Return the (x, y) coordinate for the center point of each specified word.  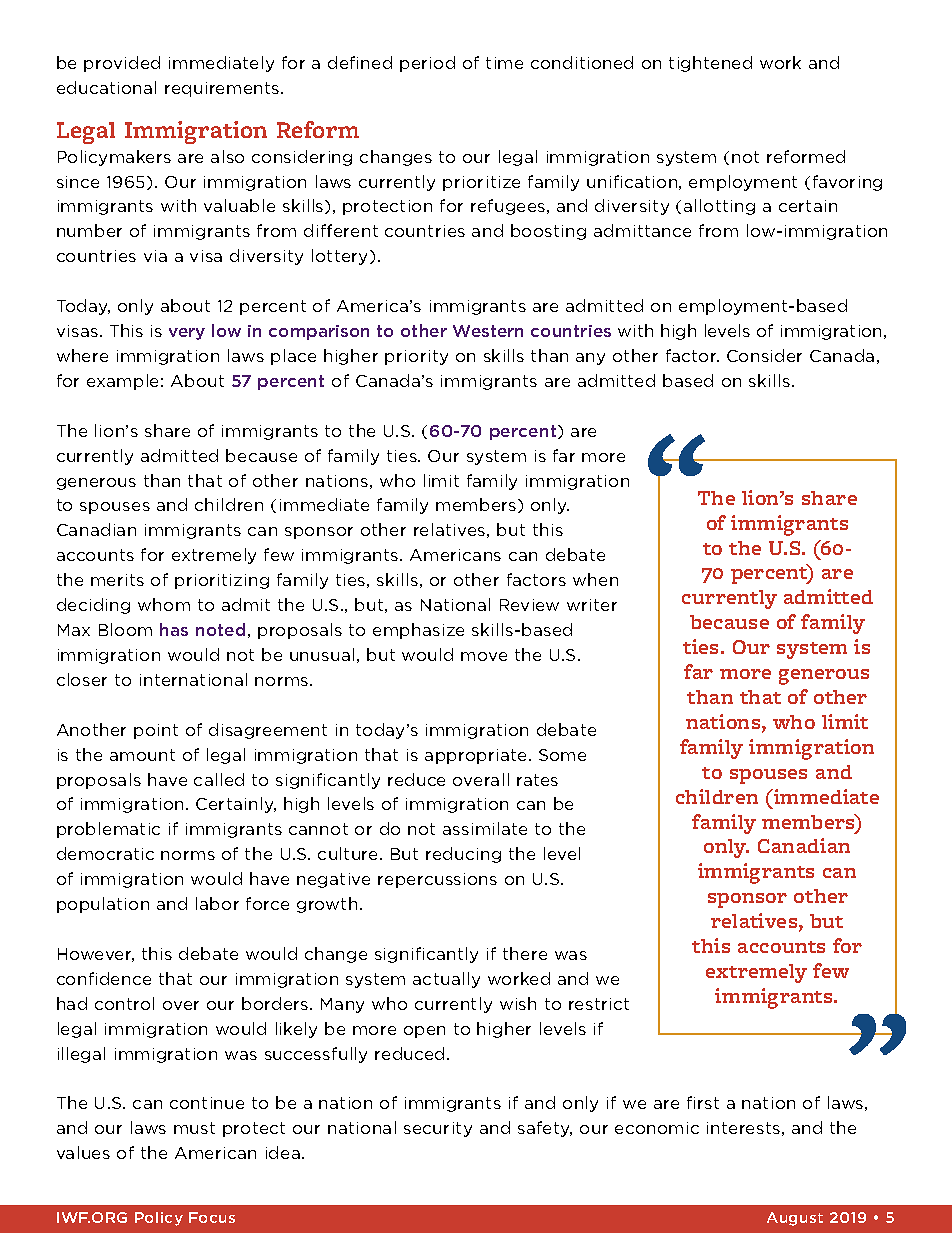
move (484, 656)
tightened (710, 64)
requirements (223, 89)
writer (592, 605)
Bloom (125, 629)
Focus (212, 1217)
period (427, 64)
